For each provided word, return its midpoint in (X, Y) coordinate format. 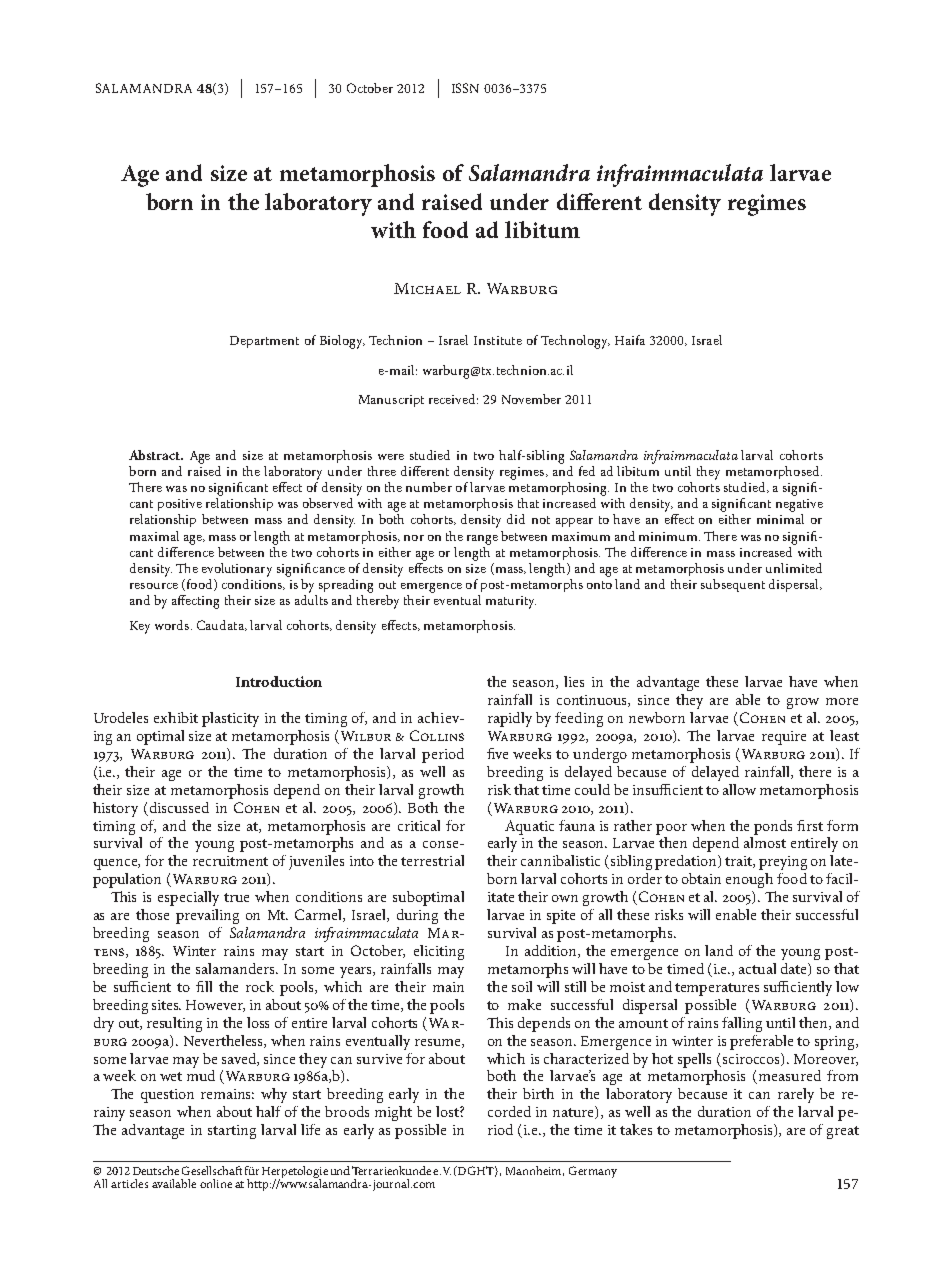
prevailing (207, 916)
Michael (427, 288)
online (216, 1183)
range (482, 540)
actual (757, 968)
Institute (498, 340)
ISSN (465, 88)
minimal (780, 519)
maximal (154, 536)
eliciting (439, 952)
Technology (575, 342)
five (497, 753)
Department (264, 342)
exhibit (176, 717)
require (784, 738)
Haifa (630, 340)
